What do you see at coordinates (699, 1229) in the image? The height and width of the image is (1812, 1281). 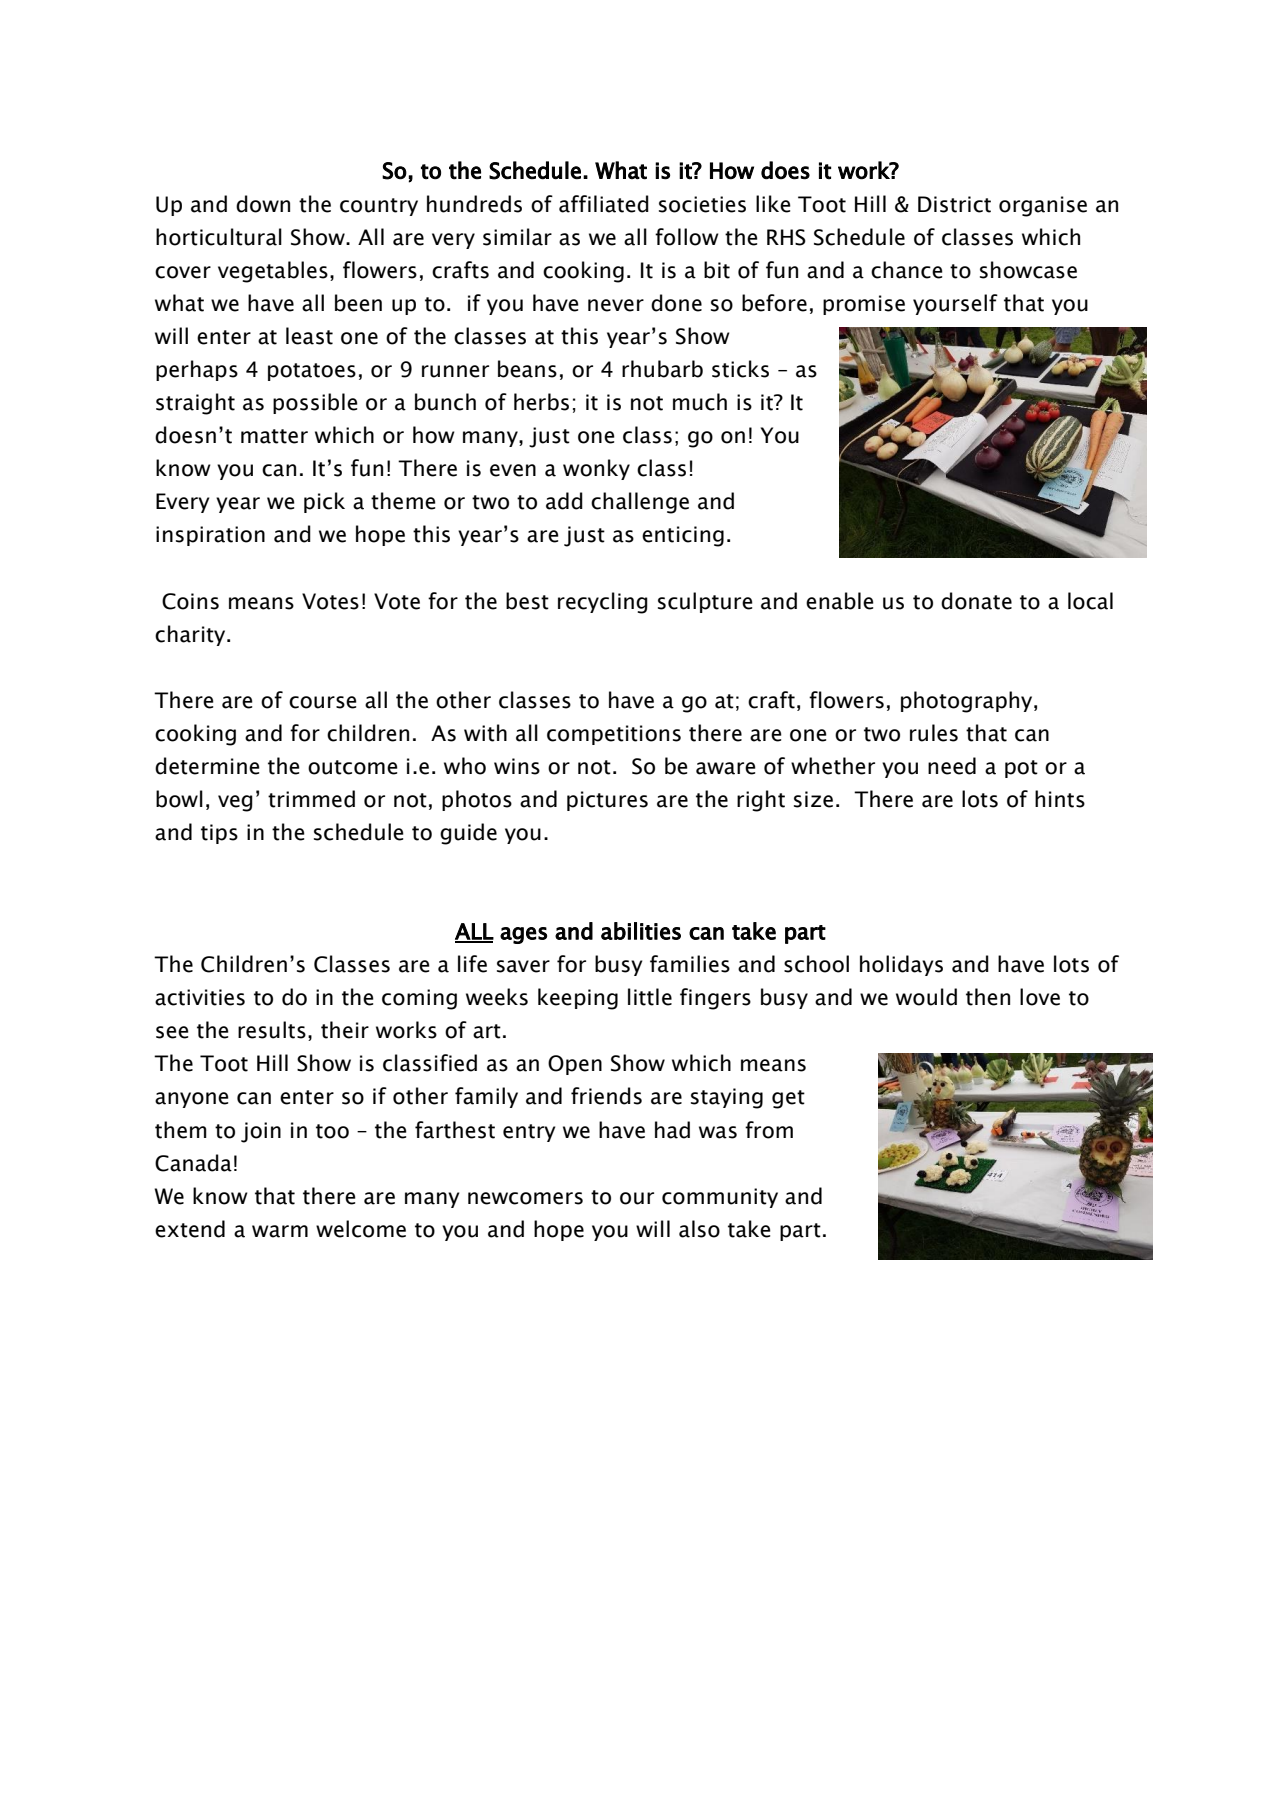 I see `also` at bounding box center [699, 1229].
